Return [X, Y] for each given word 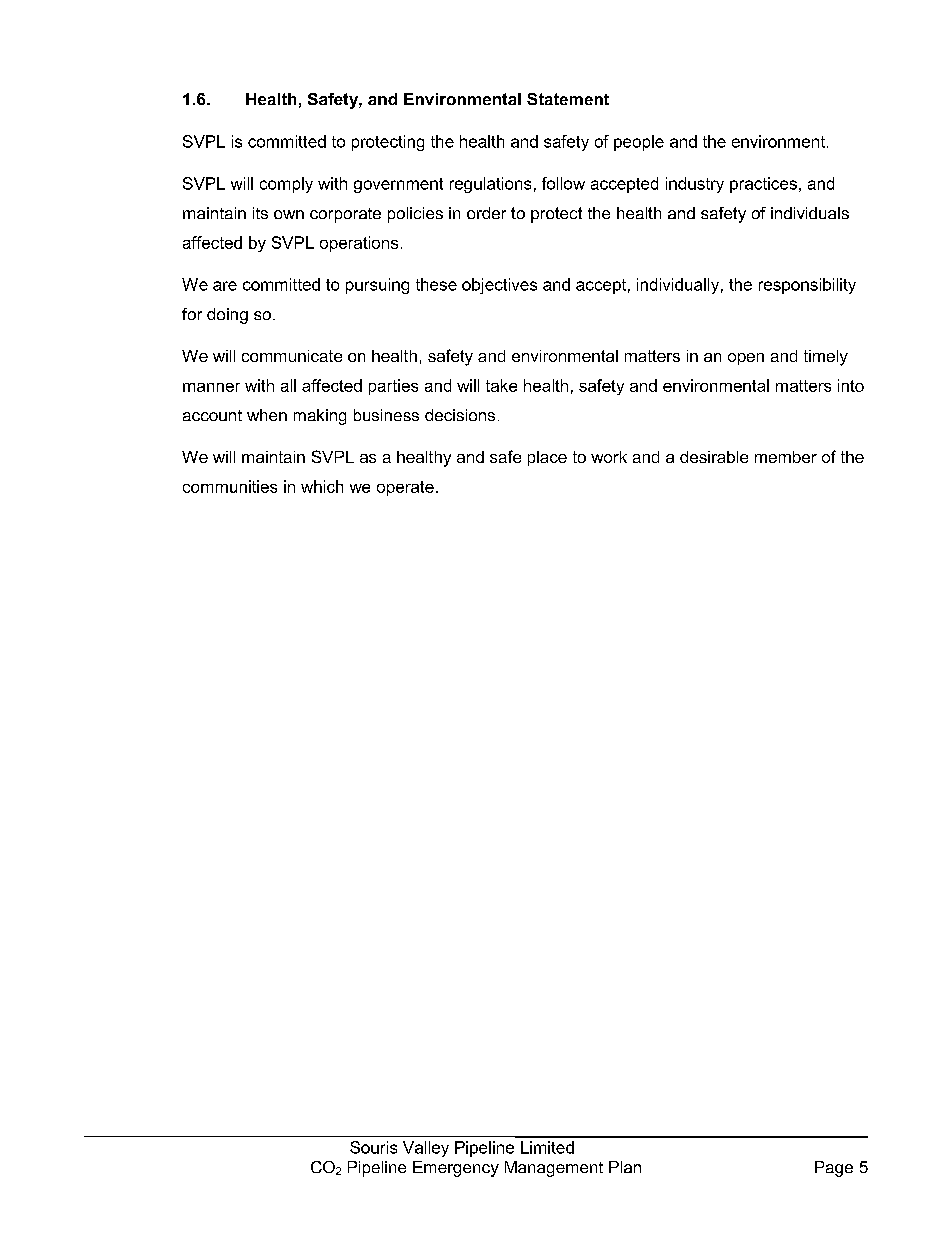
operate [405, 488]
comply [286, 185]
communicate [292, 356]
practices [763, 185]
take [501, 385]
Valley [426, 1149]
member [786, 457]
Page [834, 1169]
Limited [547, 1147]
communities [230, 486]
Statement [568, 99]
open [746, 359]
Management [554, 1169]
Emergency [456, 1169]
